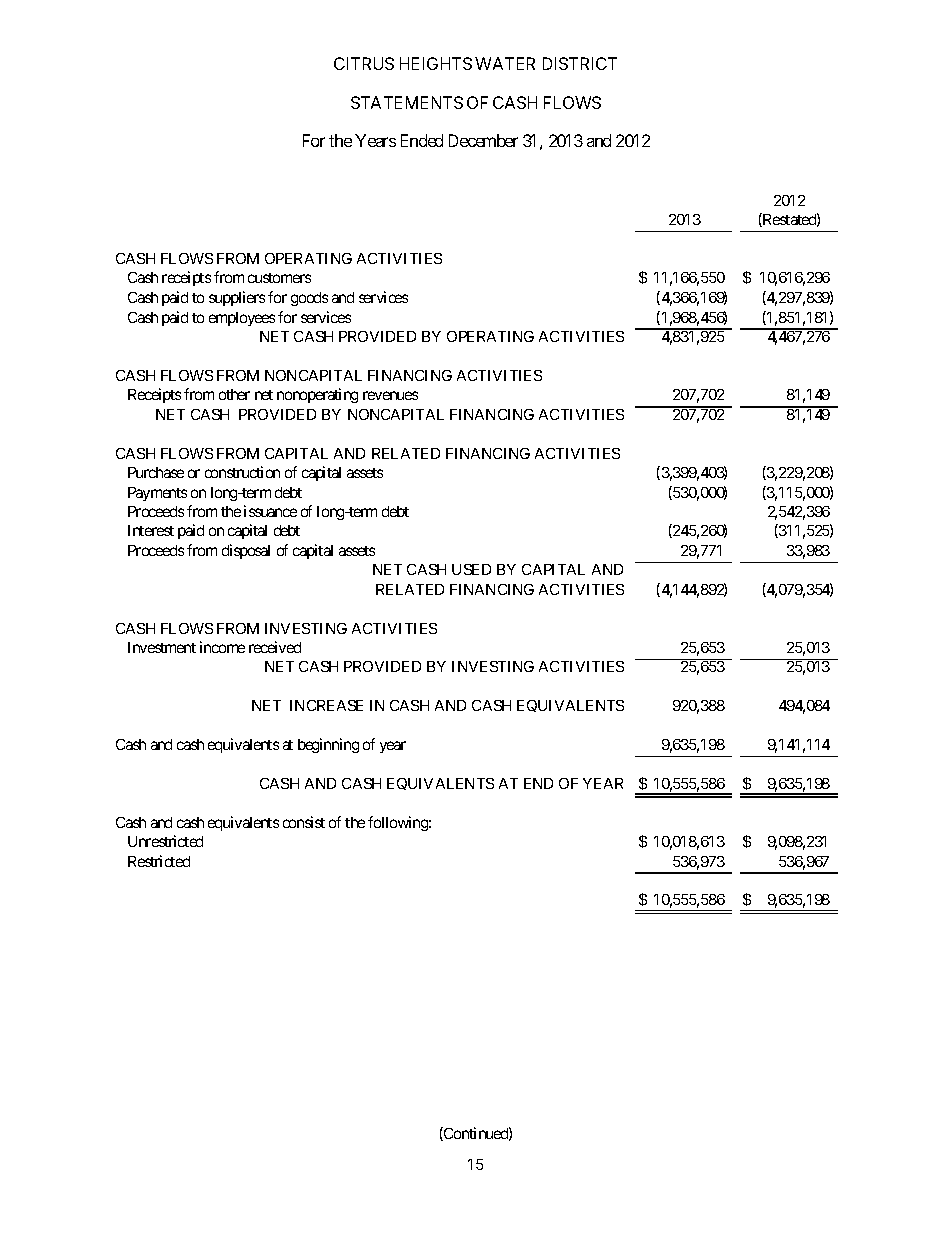 The height and width of the page is (1233, 952). What do you see at coordinates (237, 298) in the page?
I see `suppliers` at bounding box center [237, 298].
